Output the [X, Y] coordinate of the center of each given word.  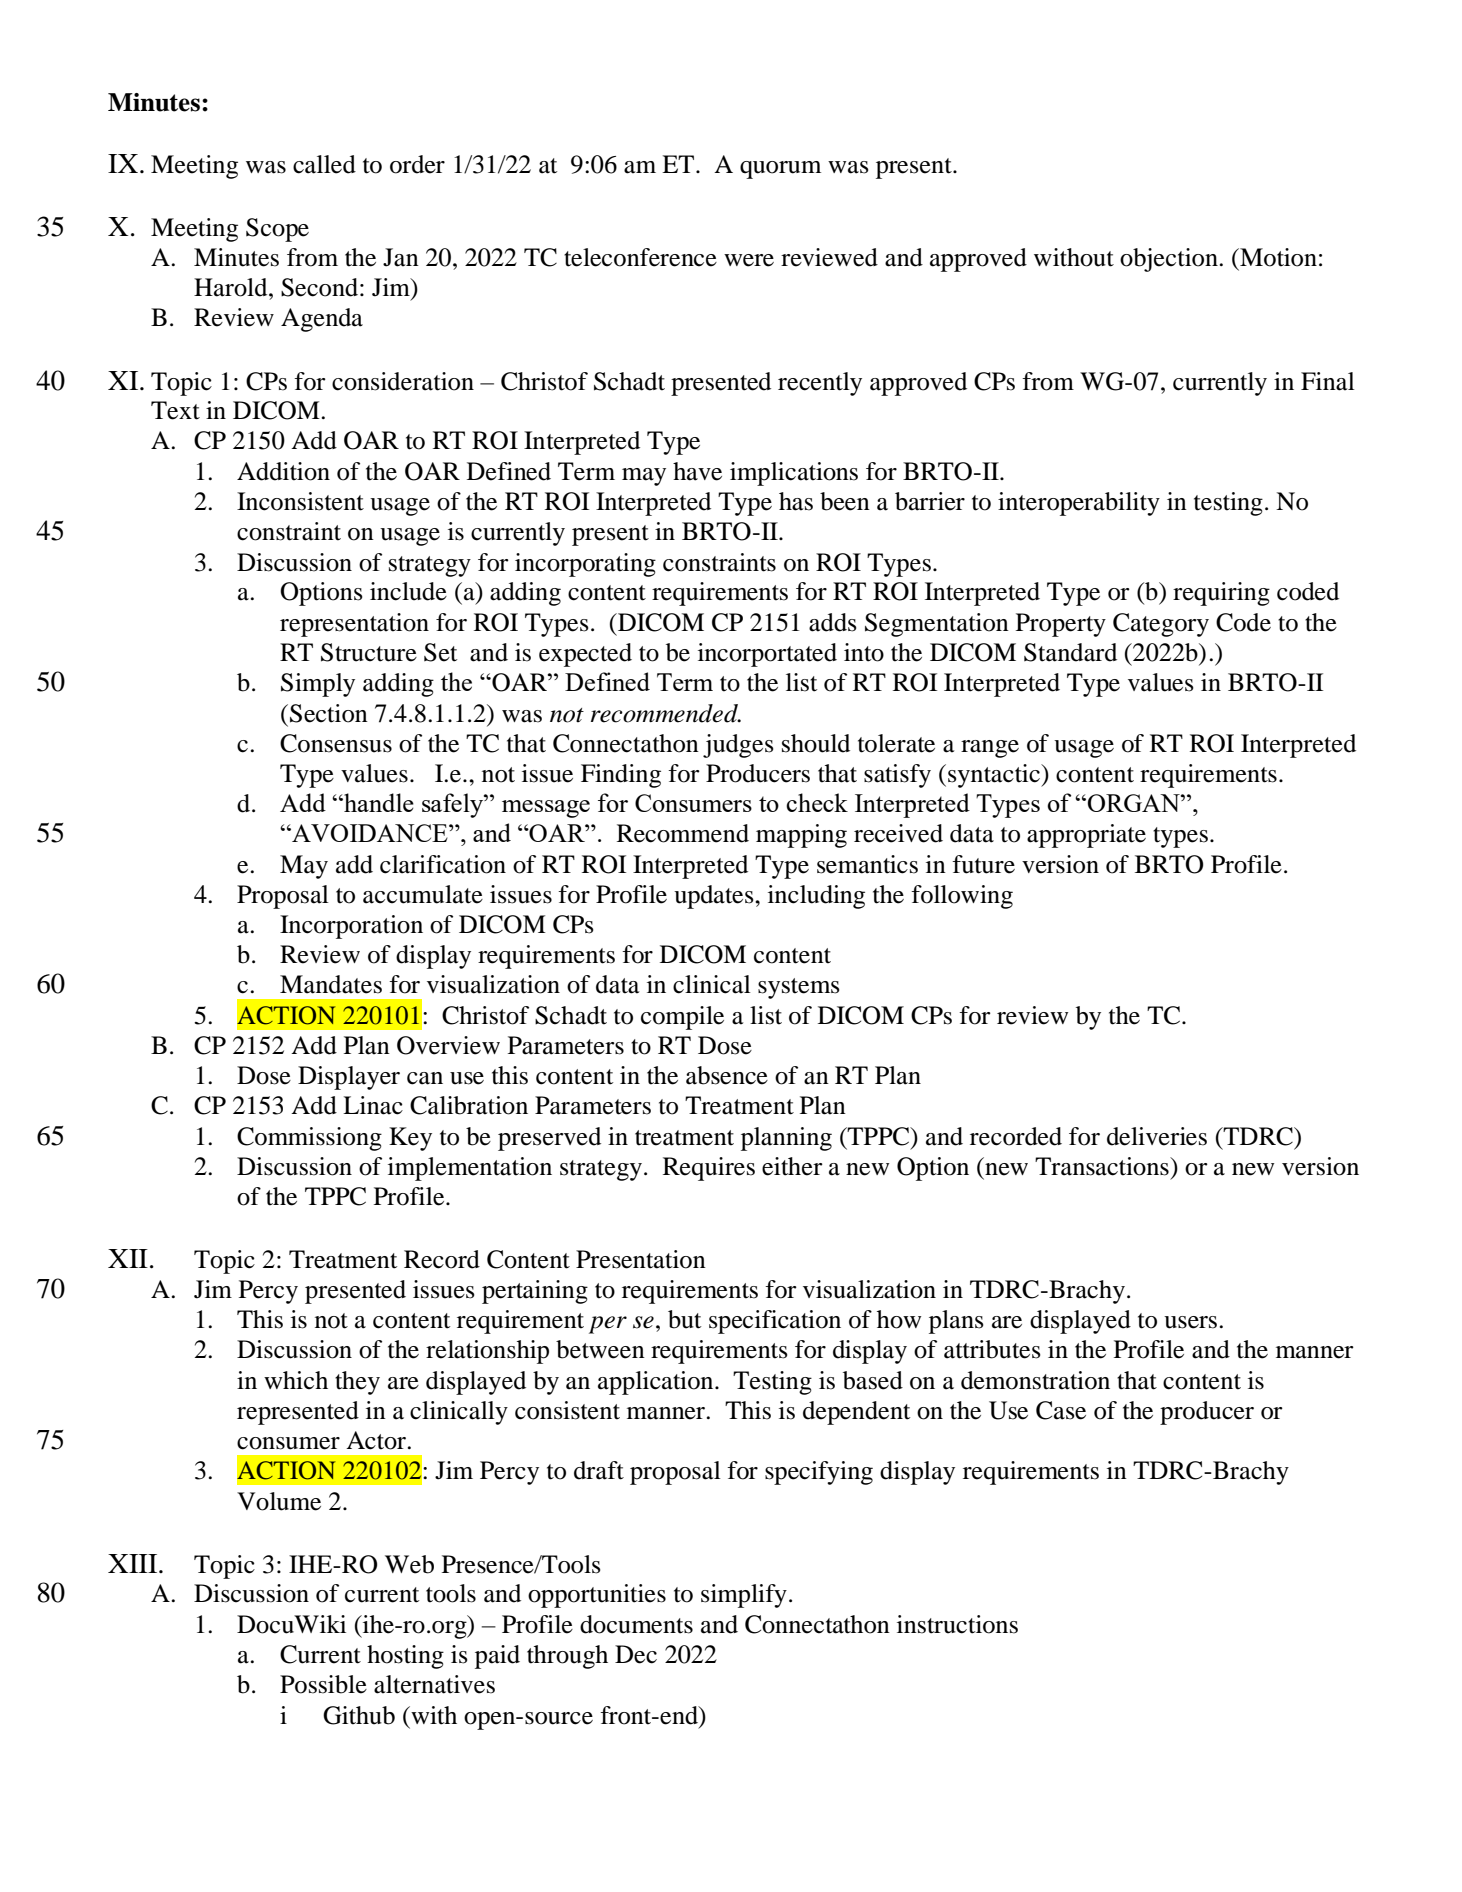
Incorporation [351, 927]
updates [715, 897]
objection [1170, 260]
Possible [323, 1684]
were [749, 260]
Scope [277, 230]
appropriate [1086, 836]
